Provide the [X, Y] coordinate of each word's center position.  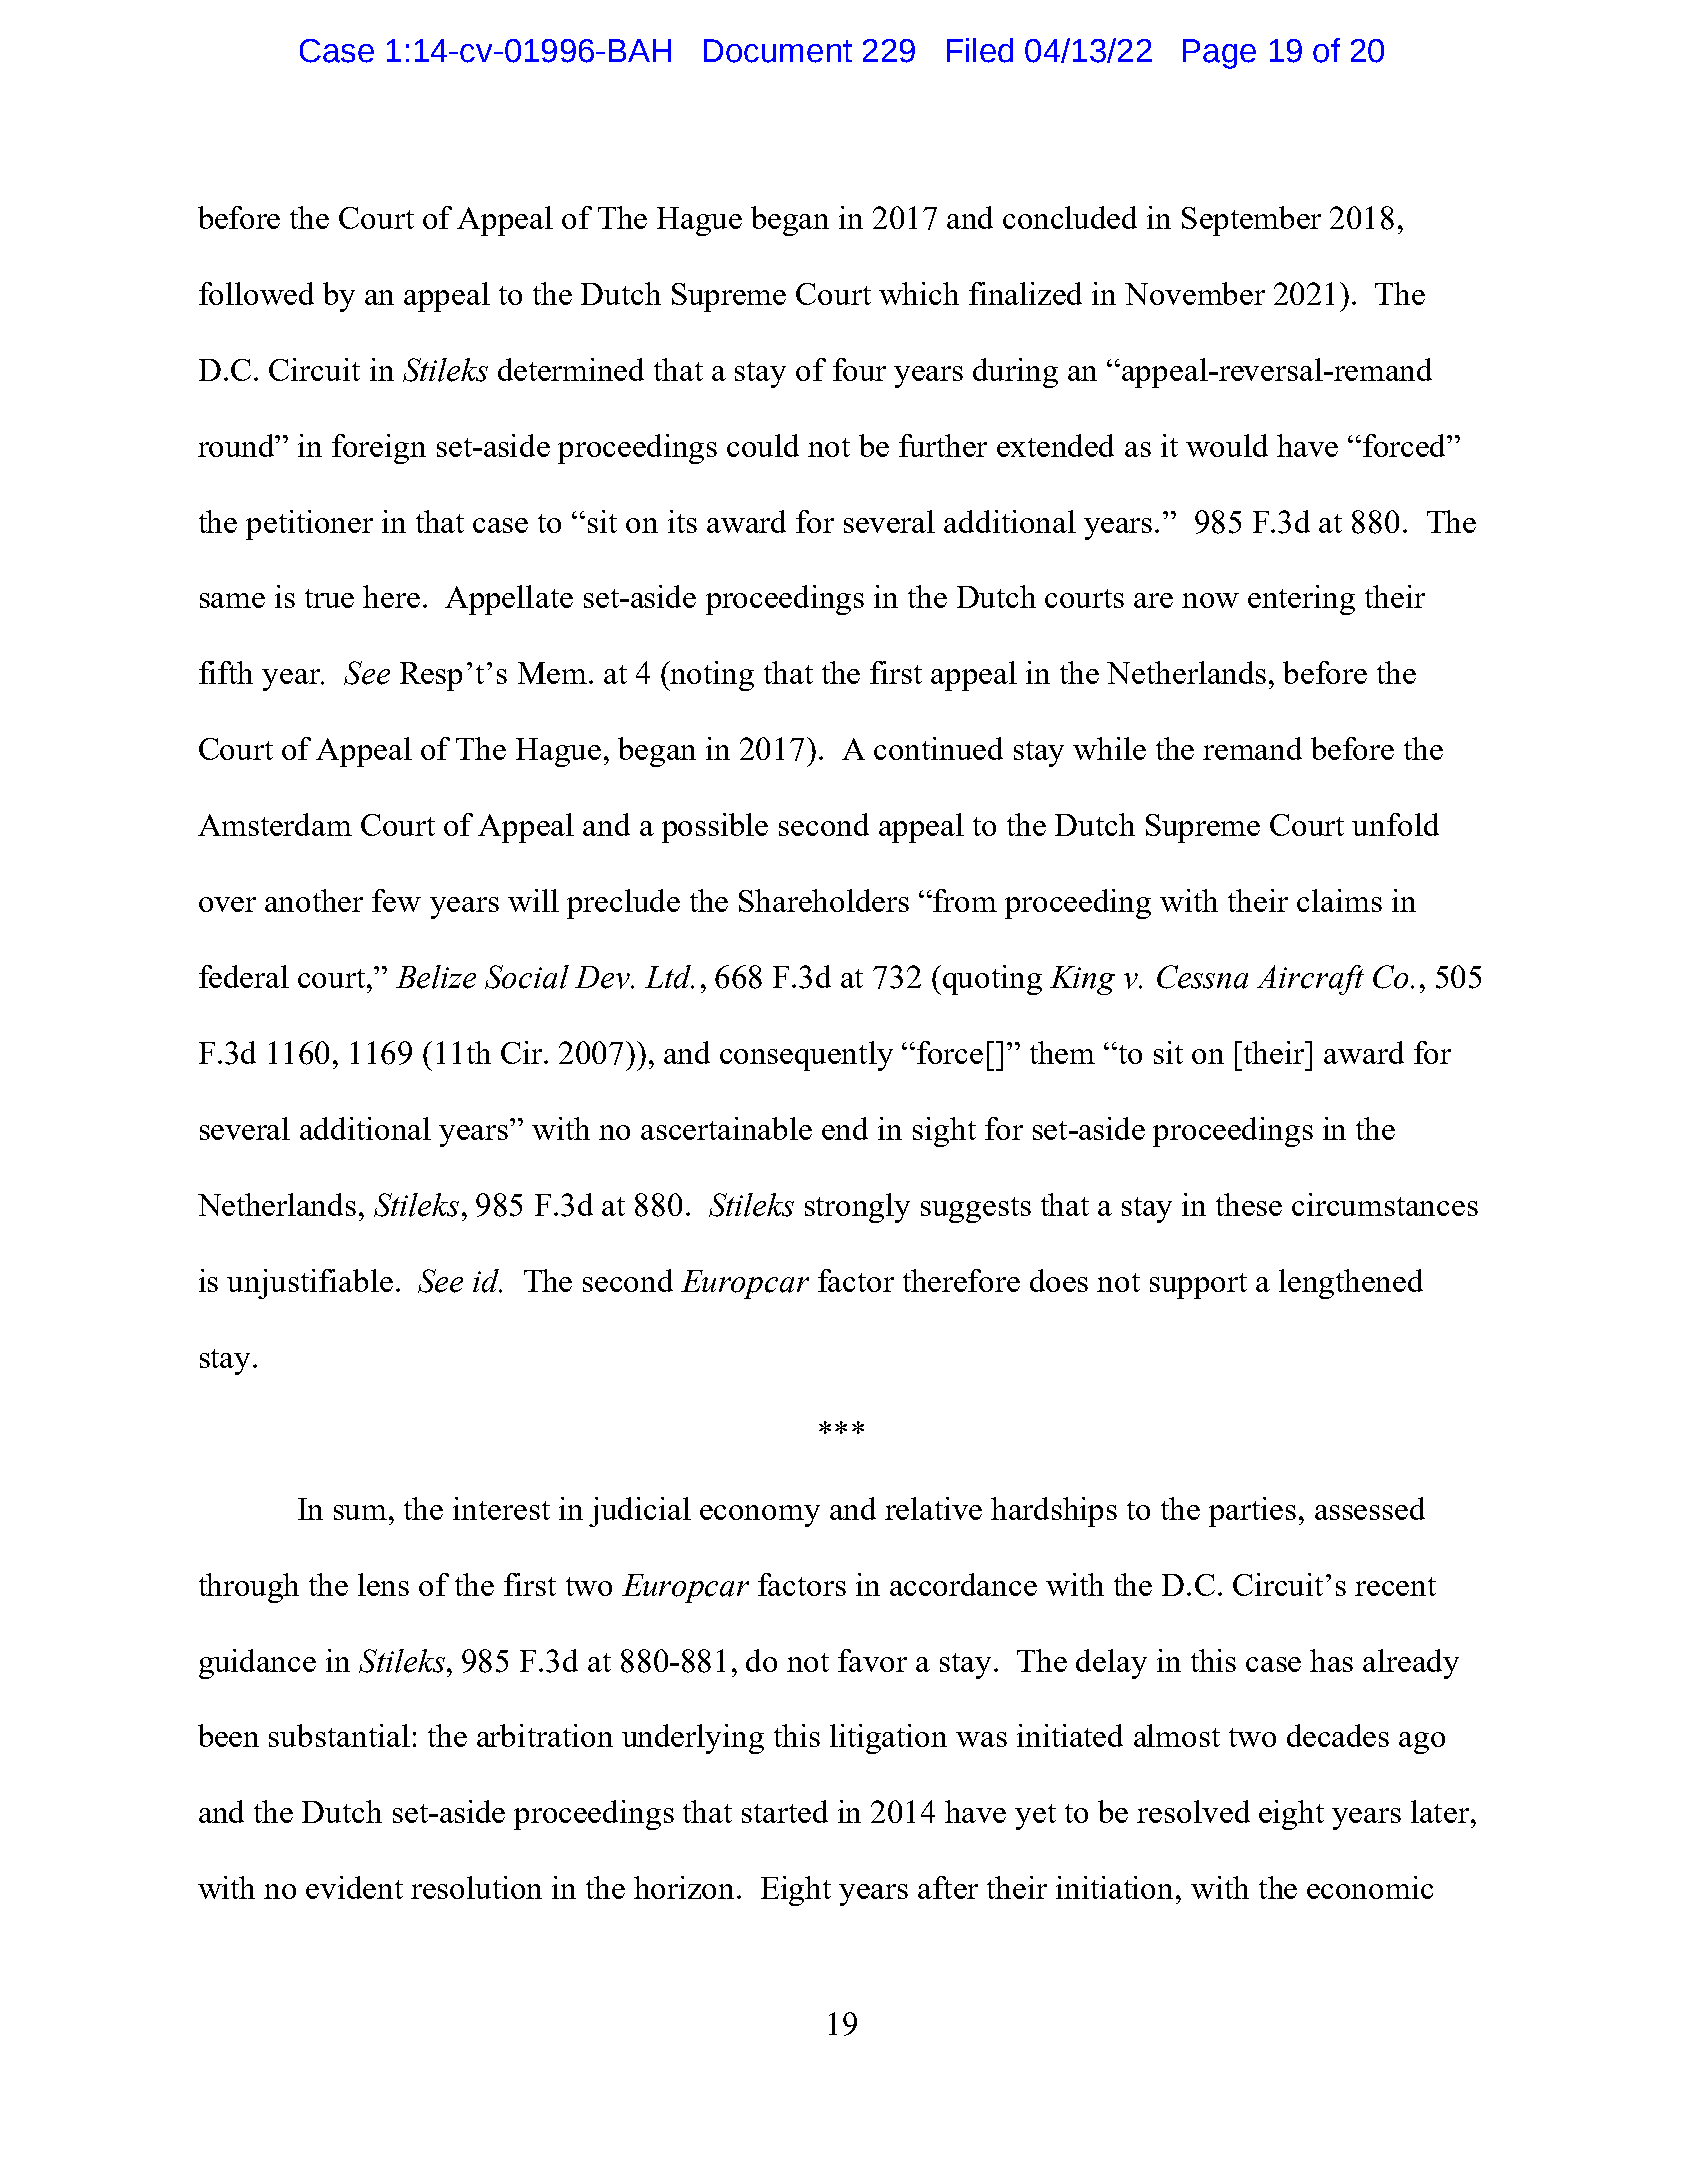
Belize [436, 977]
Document [778, 51]
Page [1219, 54]
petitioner [309, 525]
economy [760, 1516]
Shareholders [824, 900]
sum [362, 1512]
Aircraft [1310, 980]
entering [1301, 600]
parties [1252, 1512]
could [763, 445]
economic [1370, 1887]
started [785, 1811]
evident [354, 1887]
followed [256, 293]
